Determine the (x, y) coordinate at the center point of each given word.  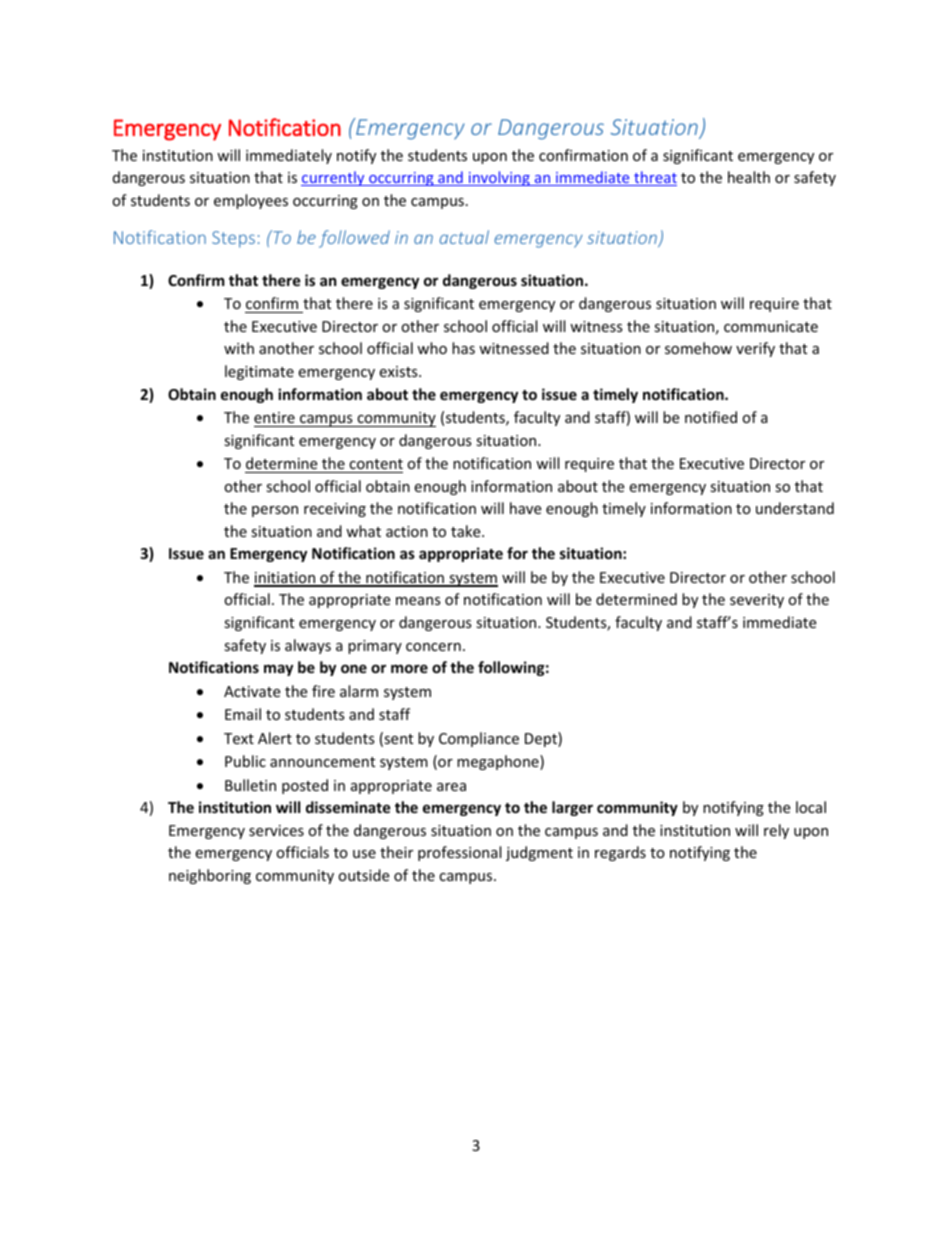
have (525, 508)
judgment (539, 853)
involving (499, 178)
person (275, 511)
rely (776, 831)
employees (251, 201)
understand (795, 508)
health (749, 177)
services (276, 830)
